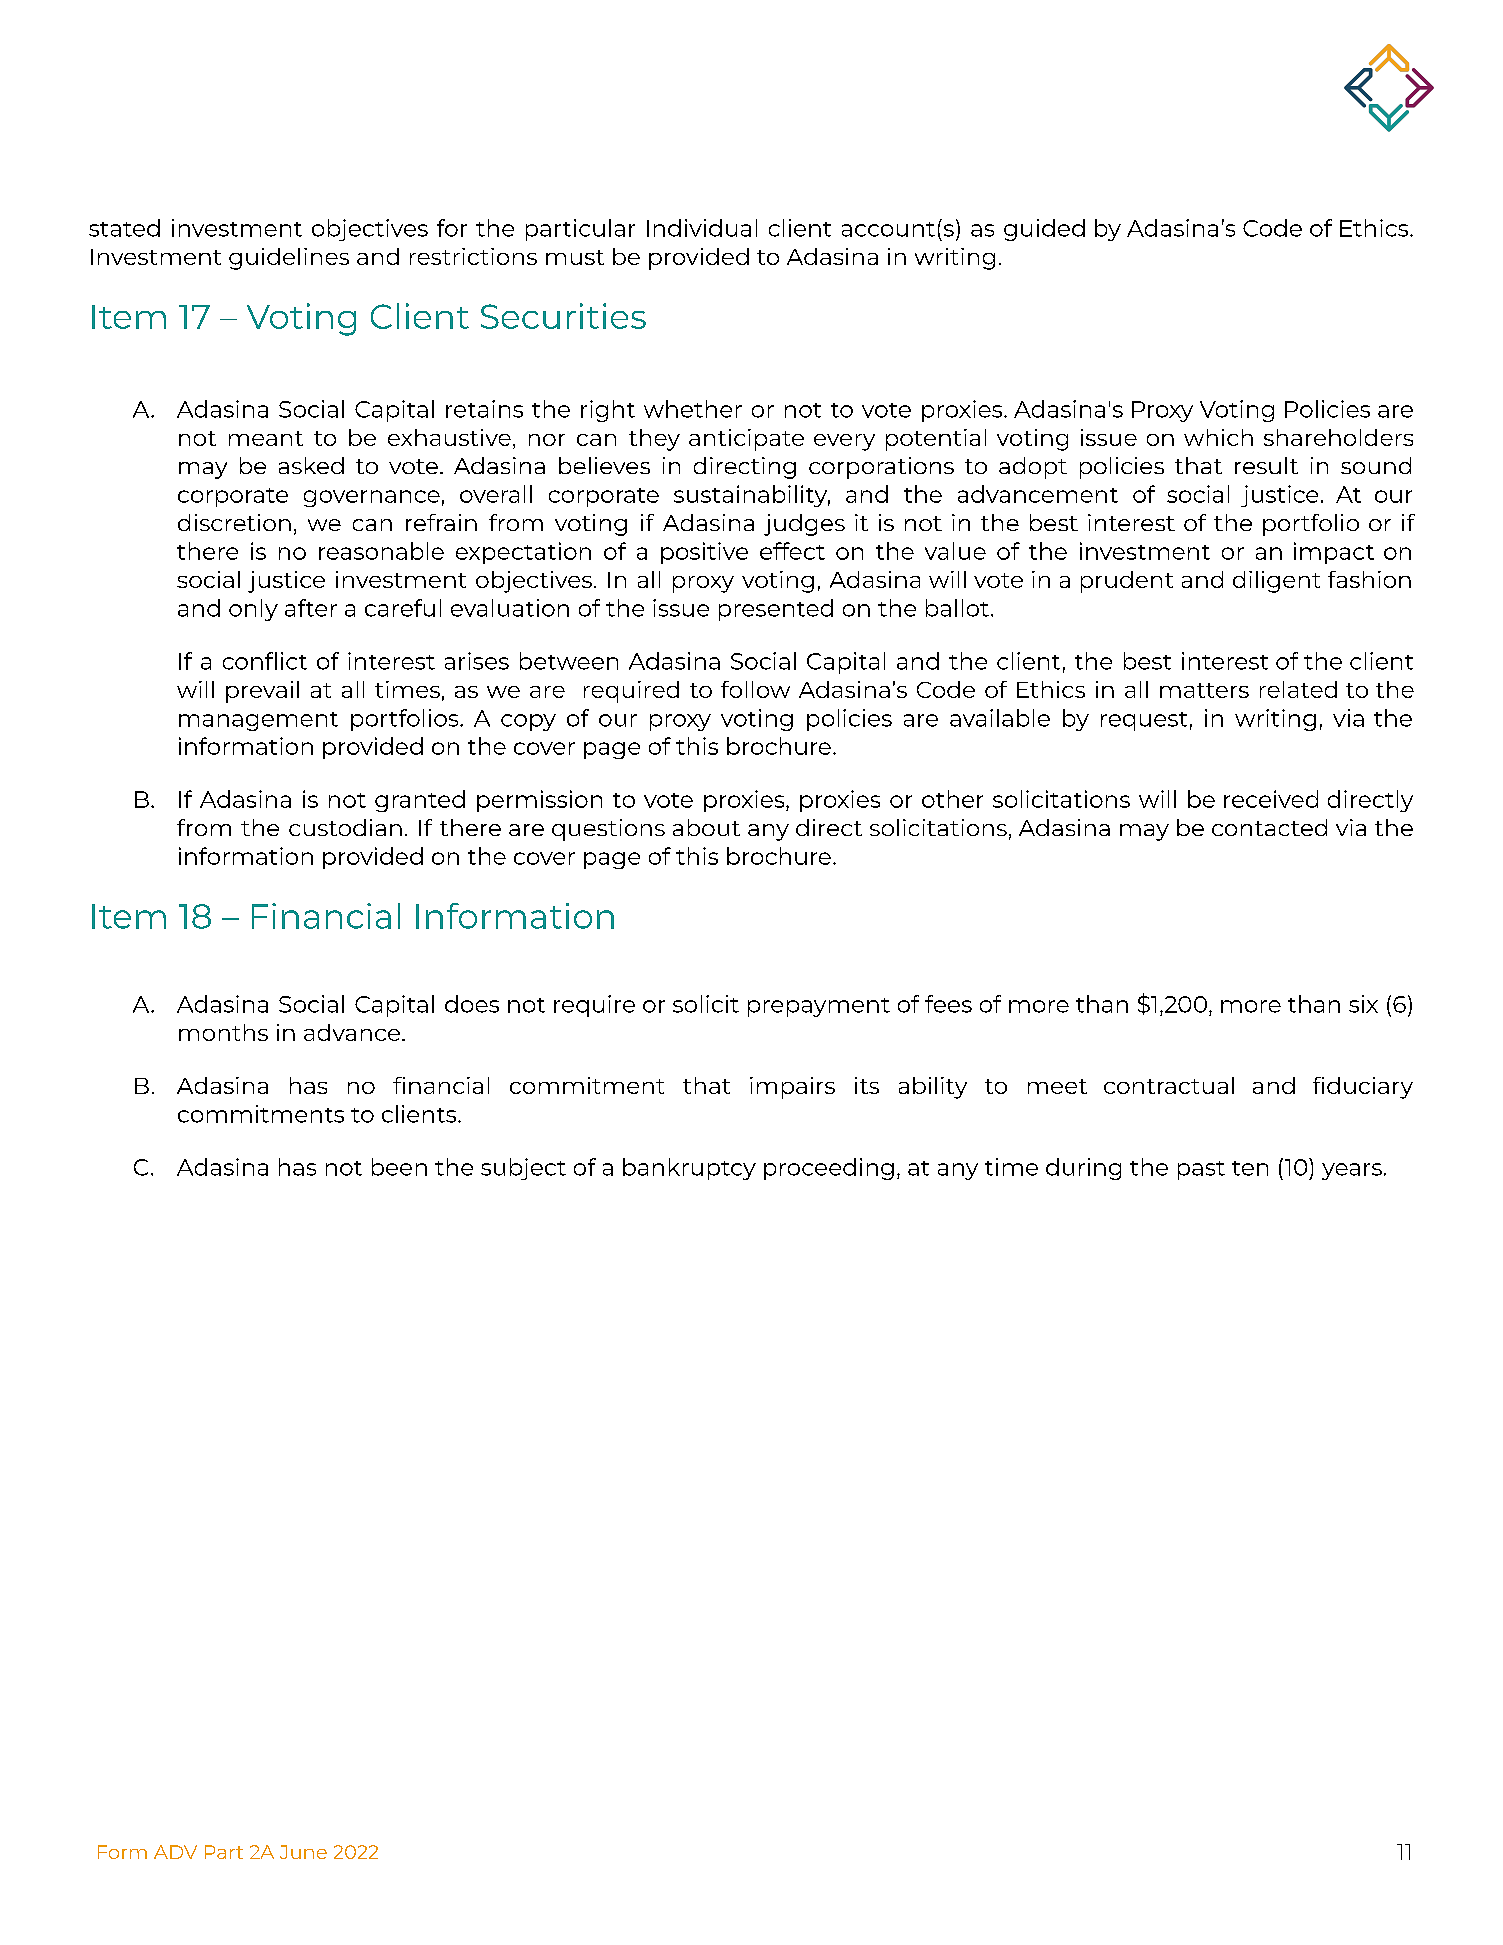 Image resolution: width=1503 pixels, height=1945 pixels. Describe the element at coordinates (1044, 230) in the image. I see `guided` at that location.
